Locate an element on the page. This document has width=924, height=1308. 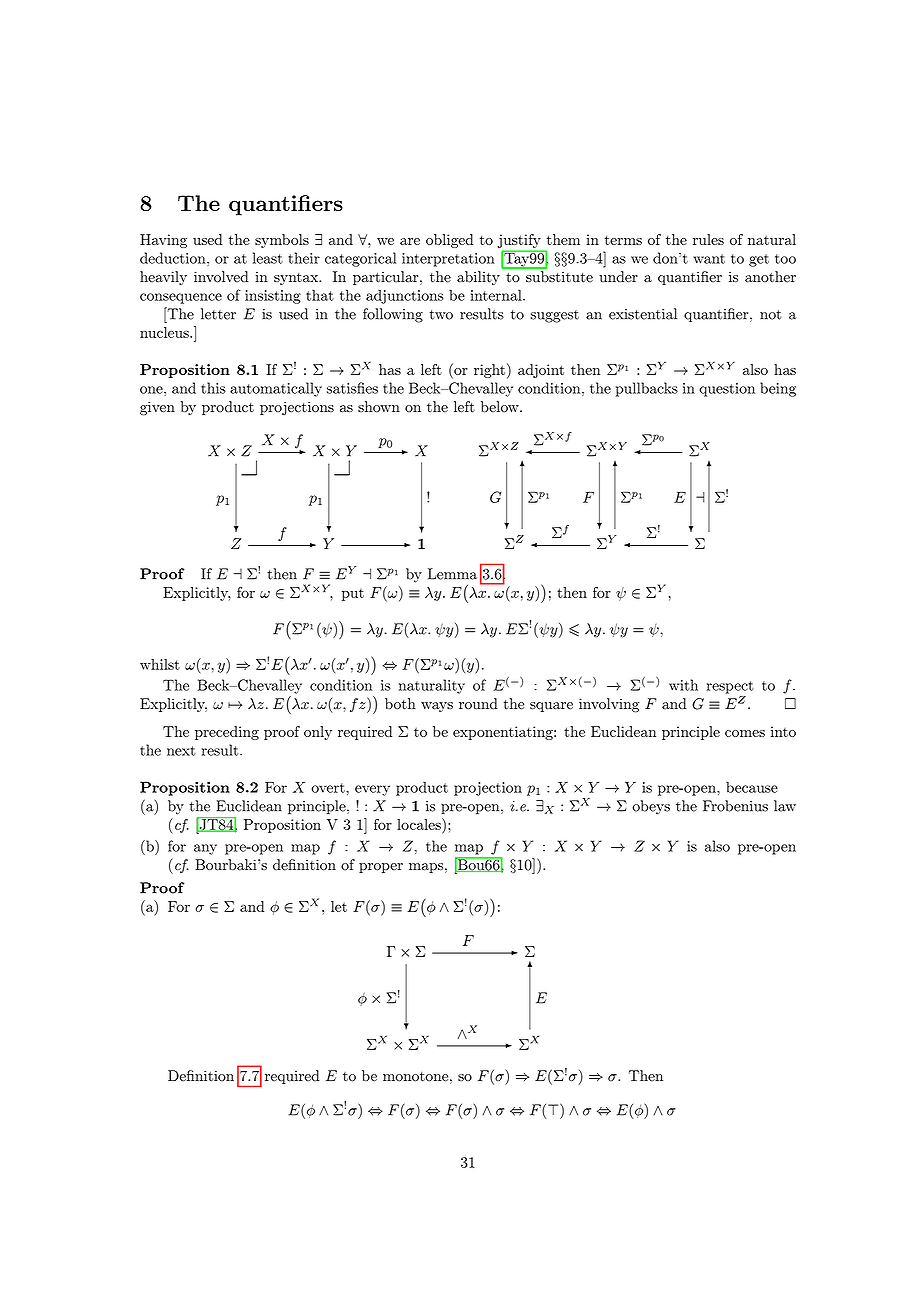
any is located at coordinates (205, 849).
